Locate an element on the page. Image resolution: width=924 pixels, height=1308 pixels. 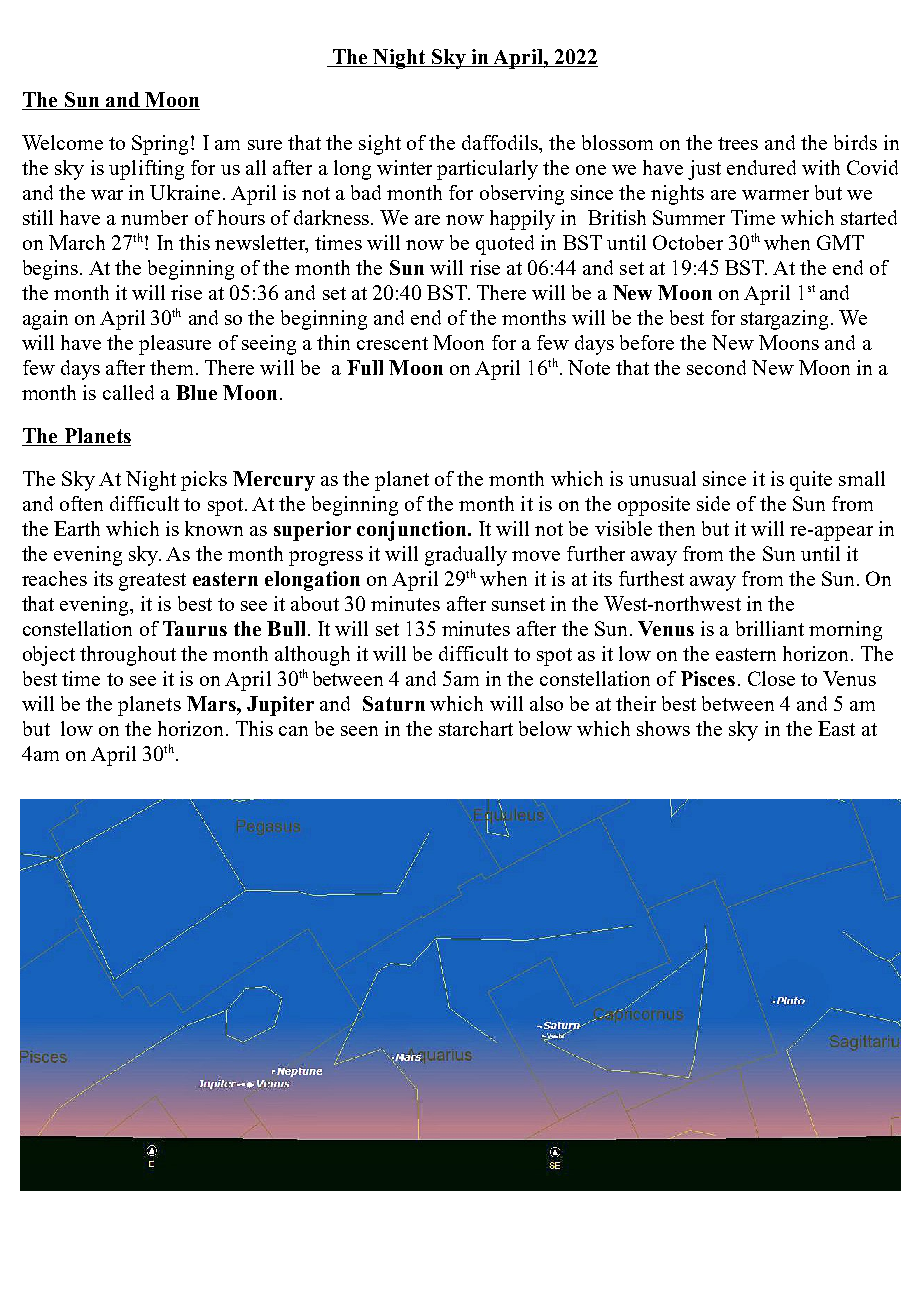
uplifting is located at coordinates (146, 170).
